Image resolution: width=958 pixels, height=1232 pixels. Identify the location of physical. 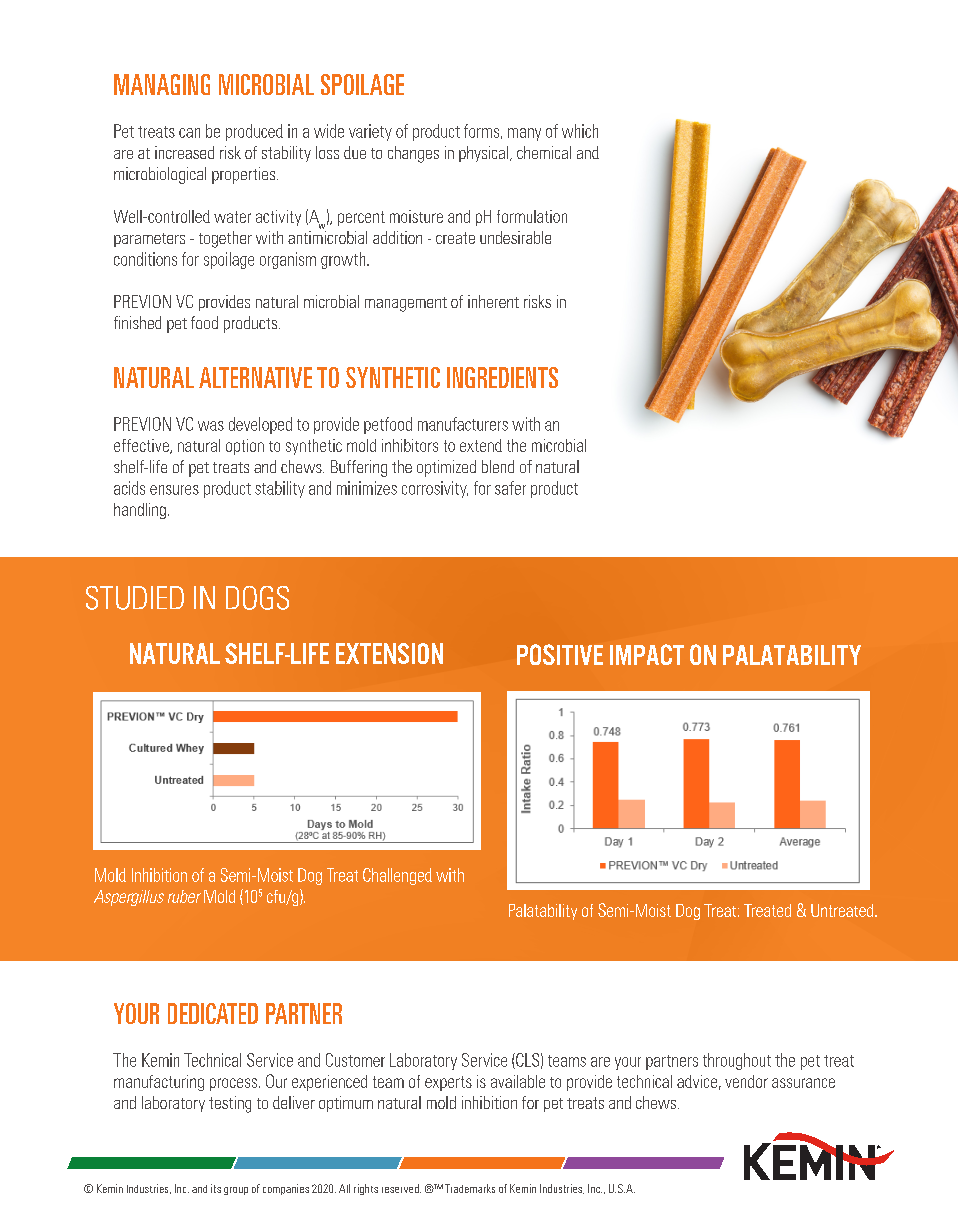
(485, 154).
